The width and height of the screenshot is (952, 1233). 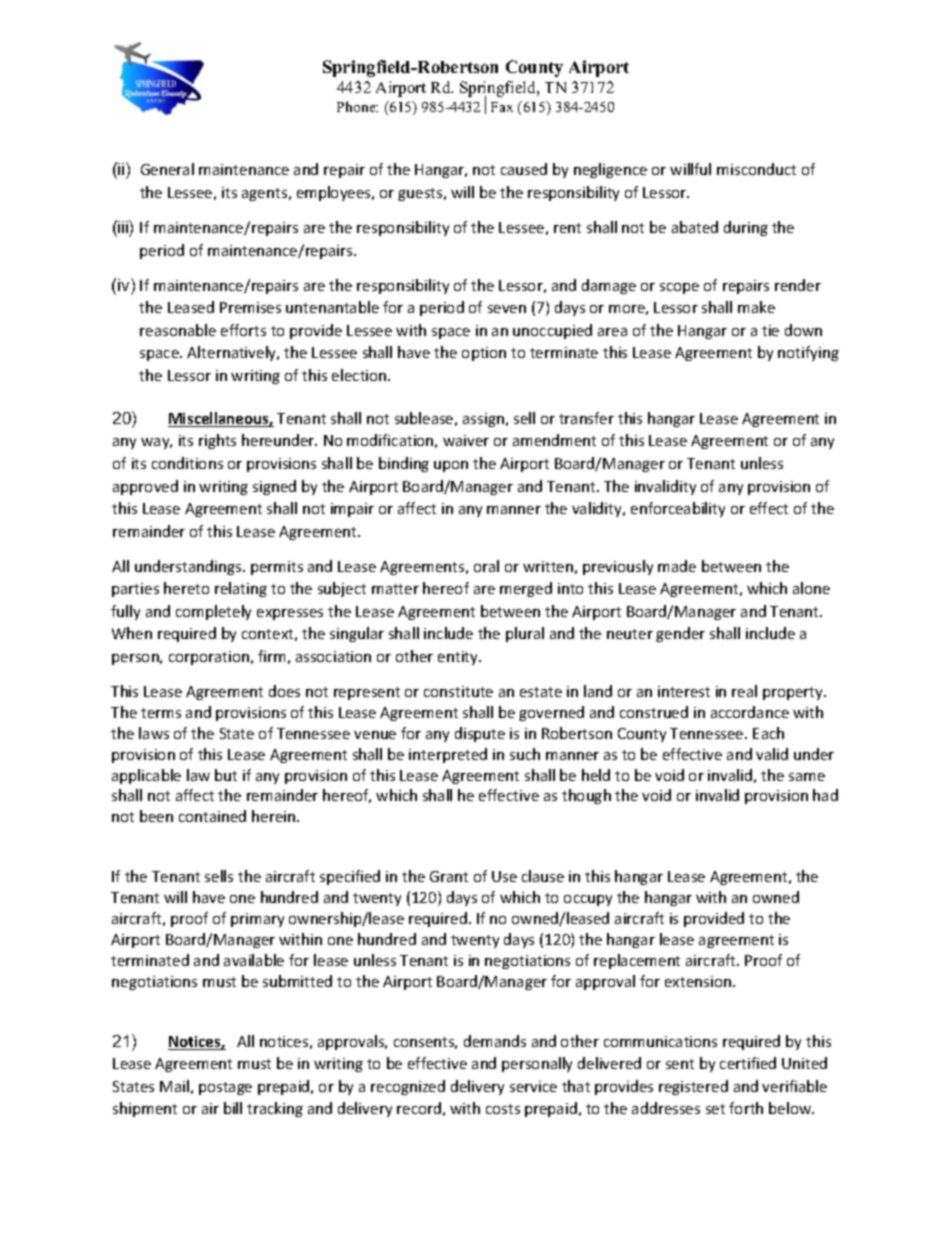 I want to click on merged, so click(x=526, y=589).
